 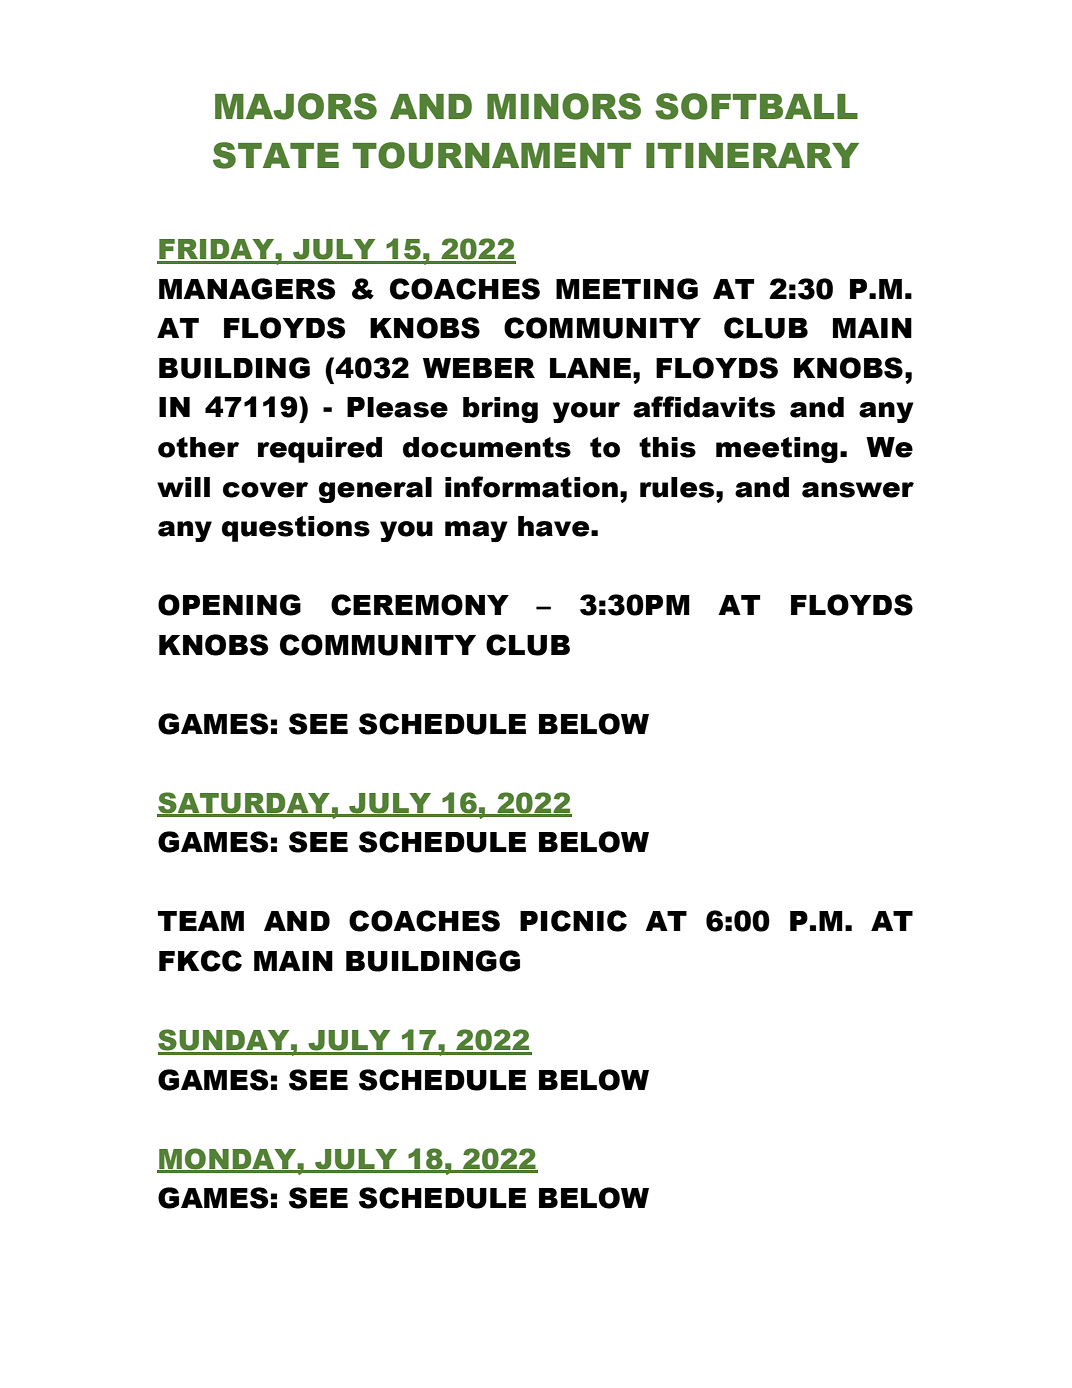 I want to click on cover, so click(x=265, y=490).
